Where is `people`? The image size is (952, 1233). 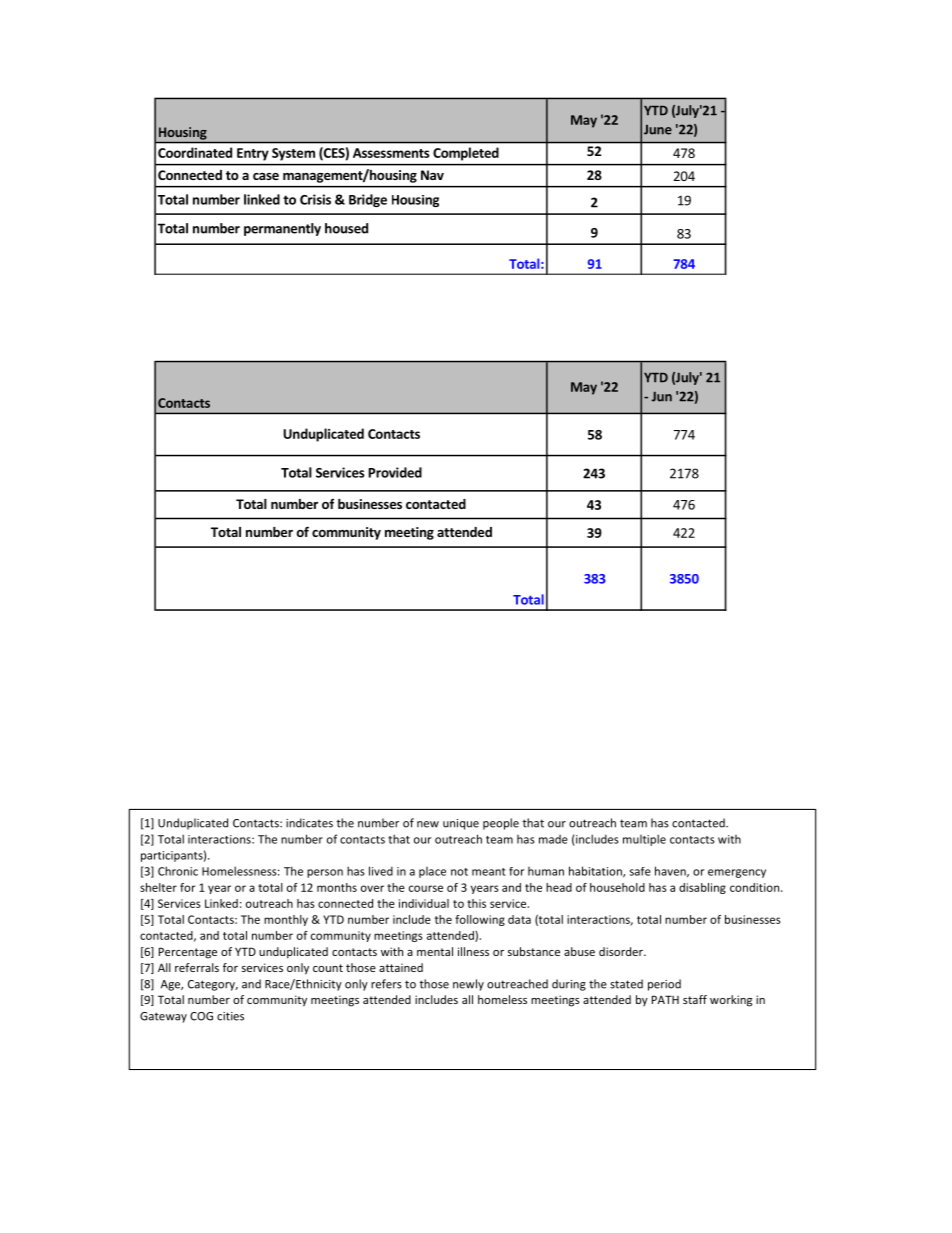
people is located at coordinates (501, 824).
